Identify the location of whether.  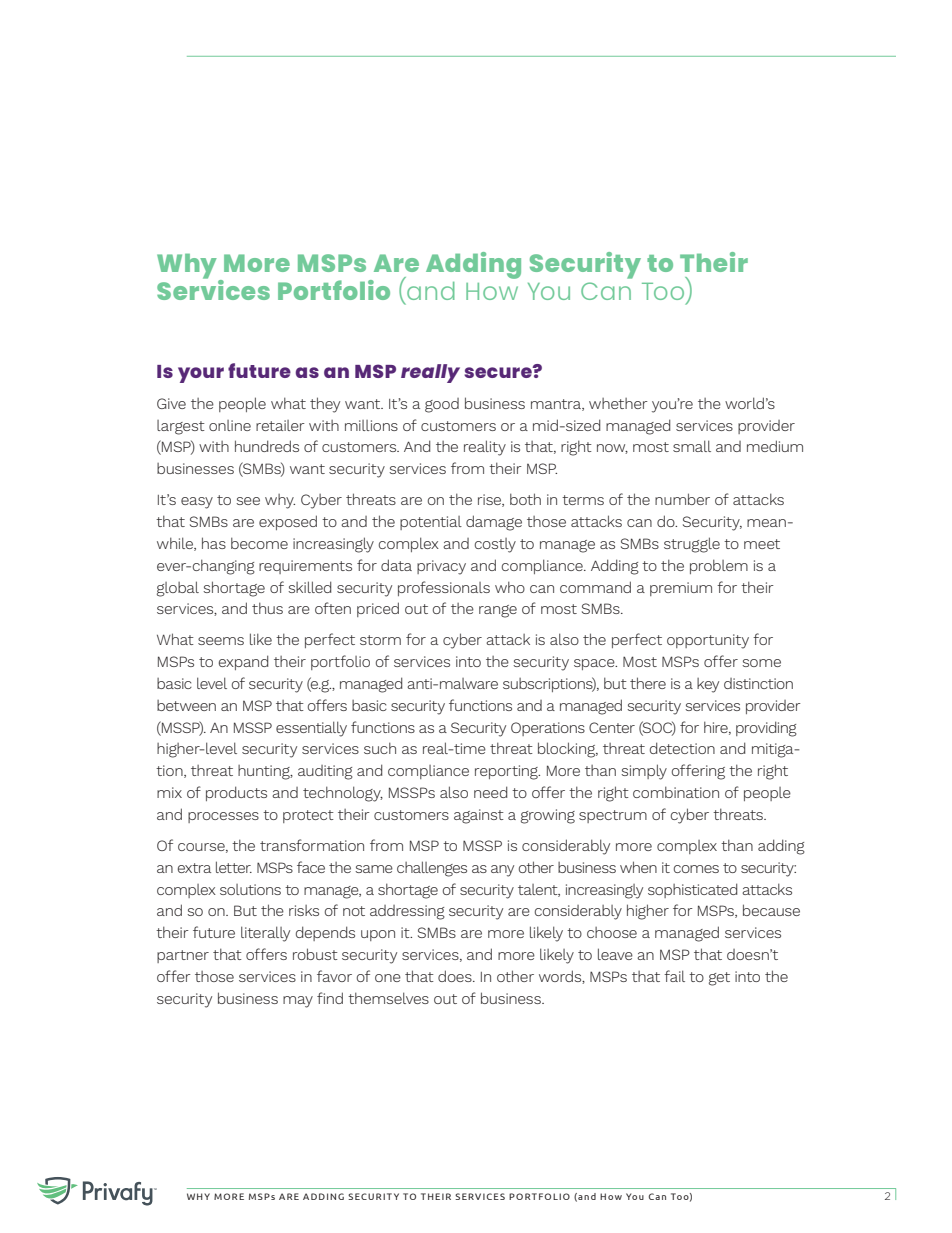
(618, 403).
